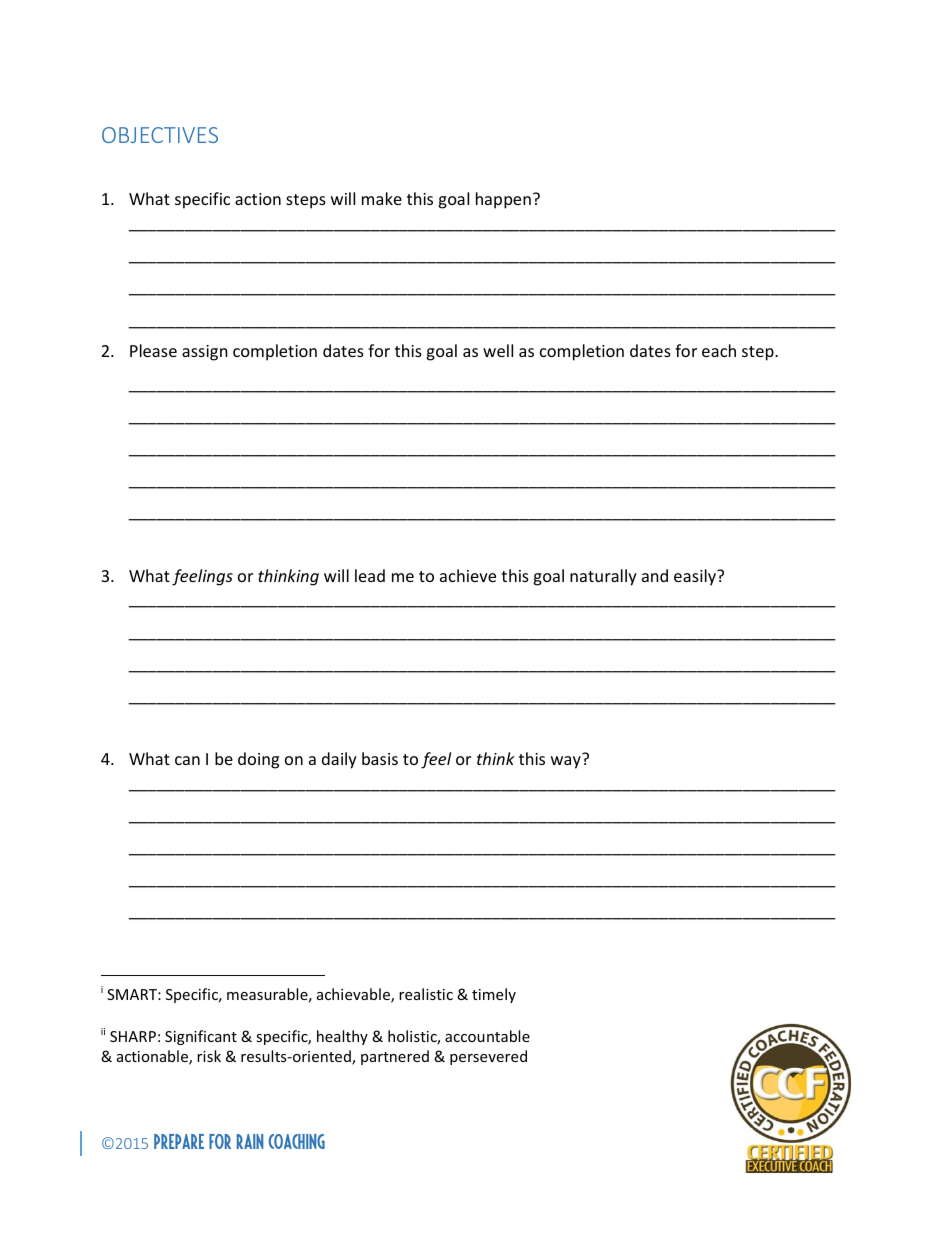 Image resolution: width=952 pixels, height=1233 pixels. Describe the element at coordinates (160, 135) in the page. I see `OBJECTIVES` at that location.
